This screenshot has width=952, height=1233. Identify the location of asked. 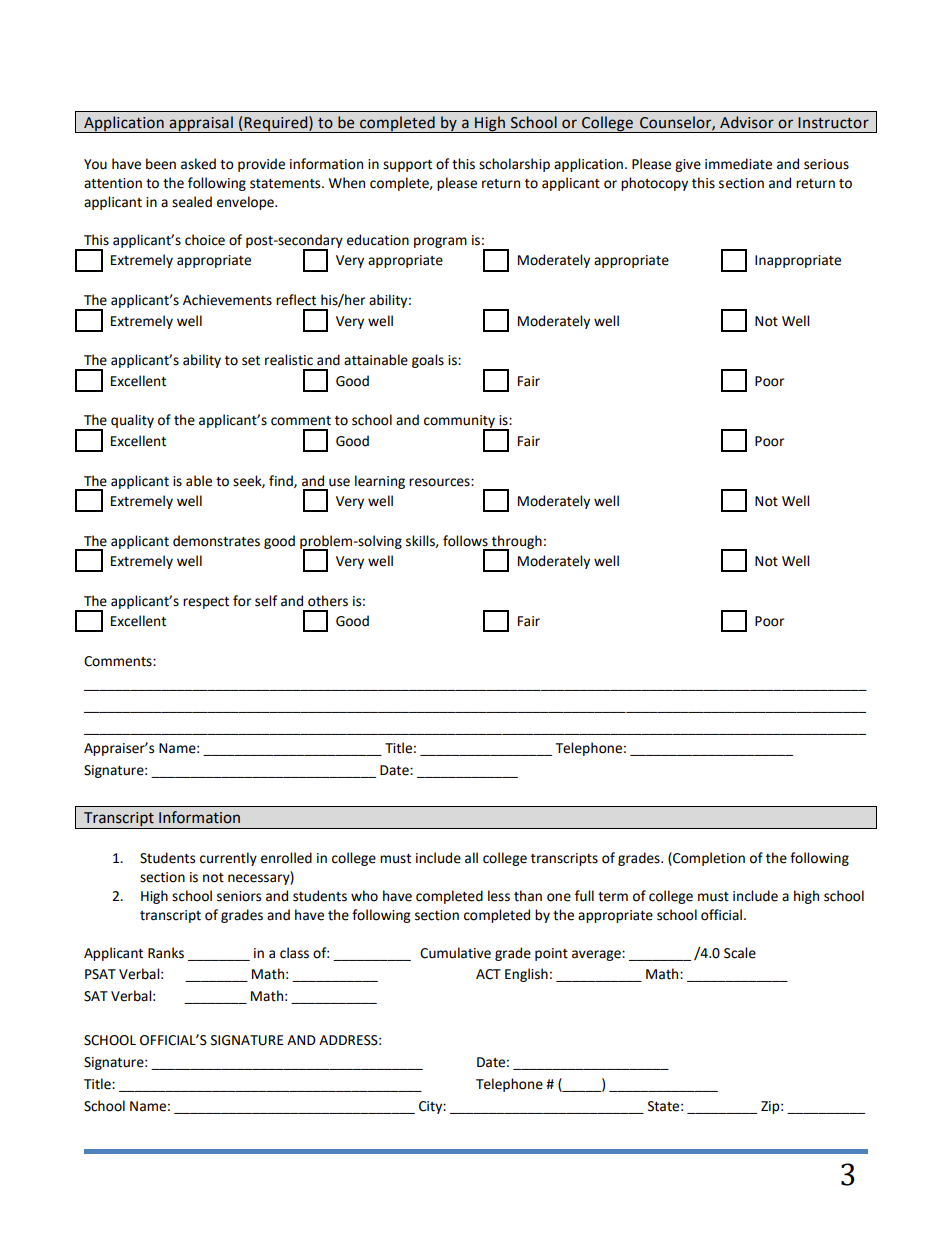
(198, 164).
